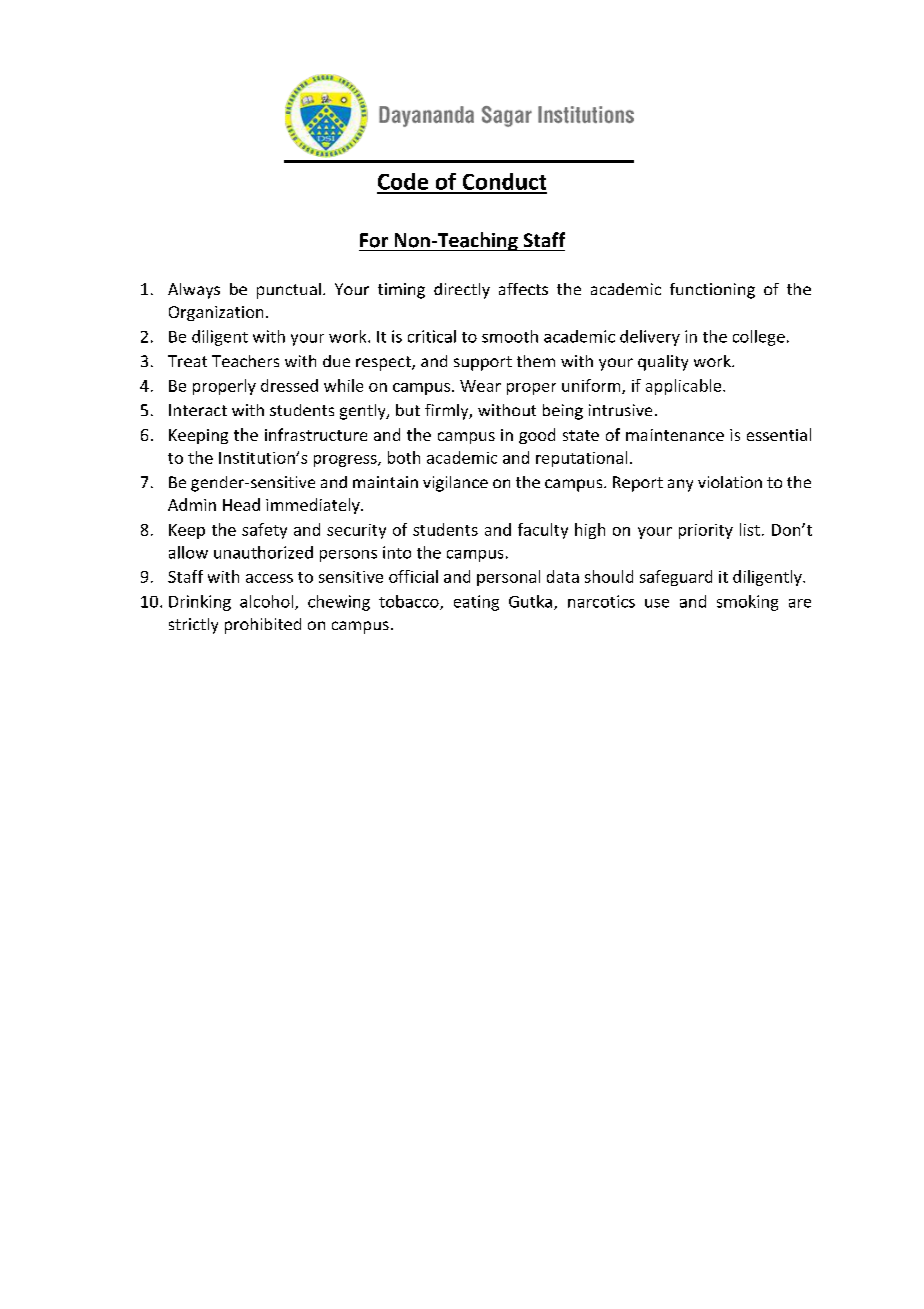 The image size is (924, 1309). I want to click on reputational, so click(581, 459).
